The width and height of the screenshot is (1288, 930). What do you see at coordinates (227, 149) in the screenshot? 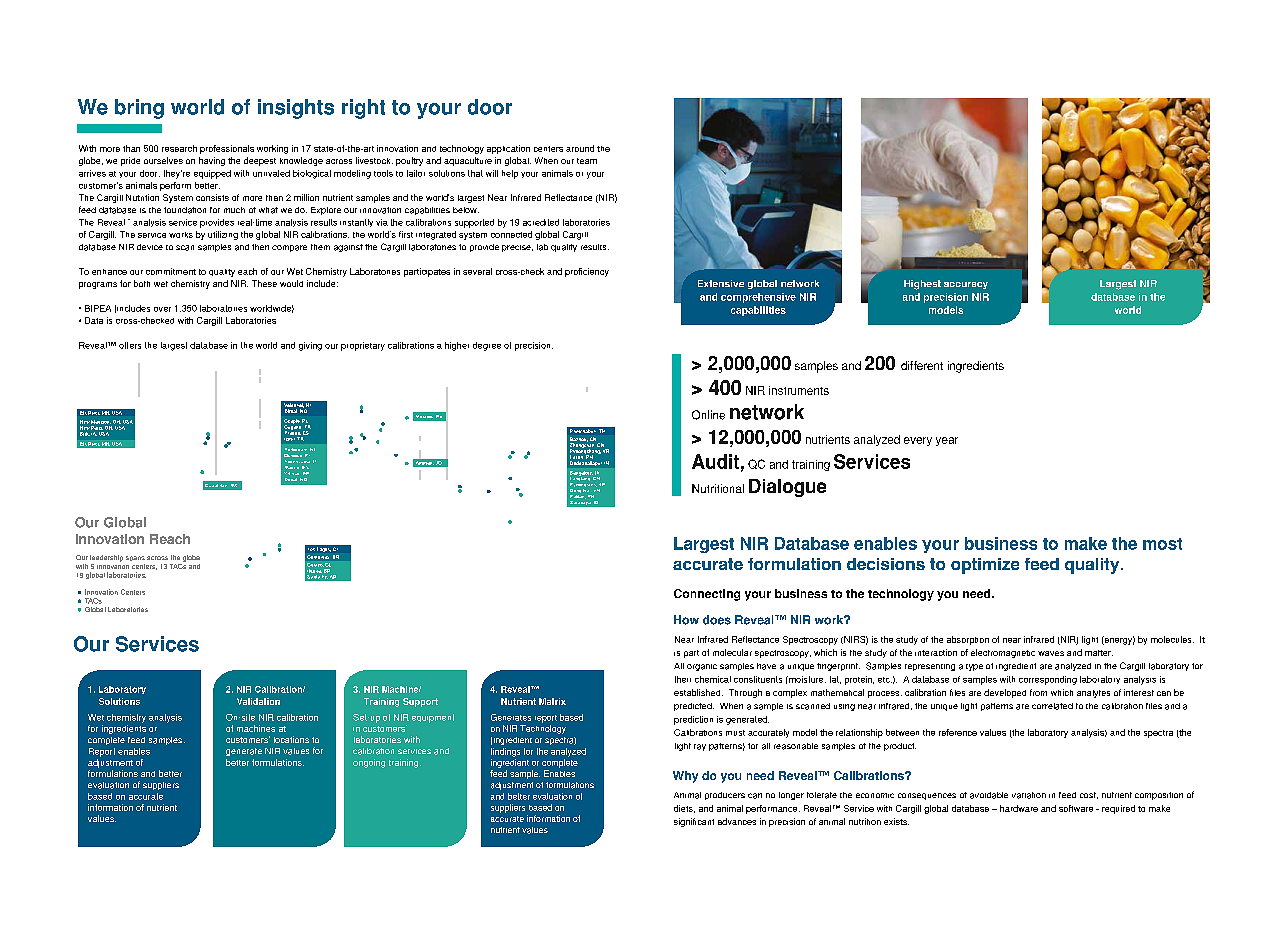
I see `professionals` at bounding box center [227, 149].
